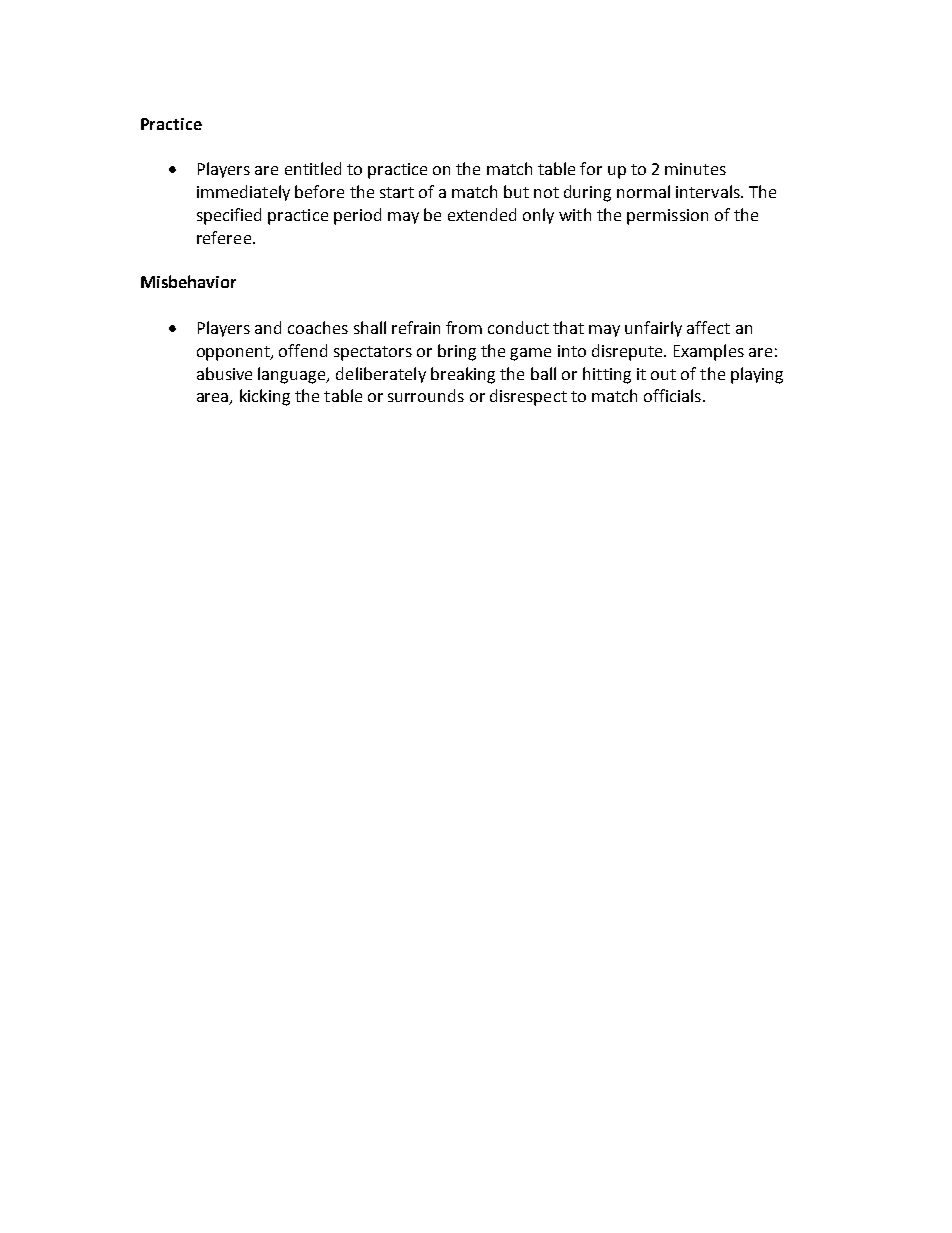  I want to click on minutes, so click(695, 169).
